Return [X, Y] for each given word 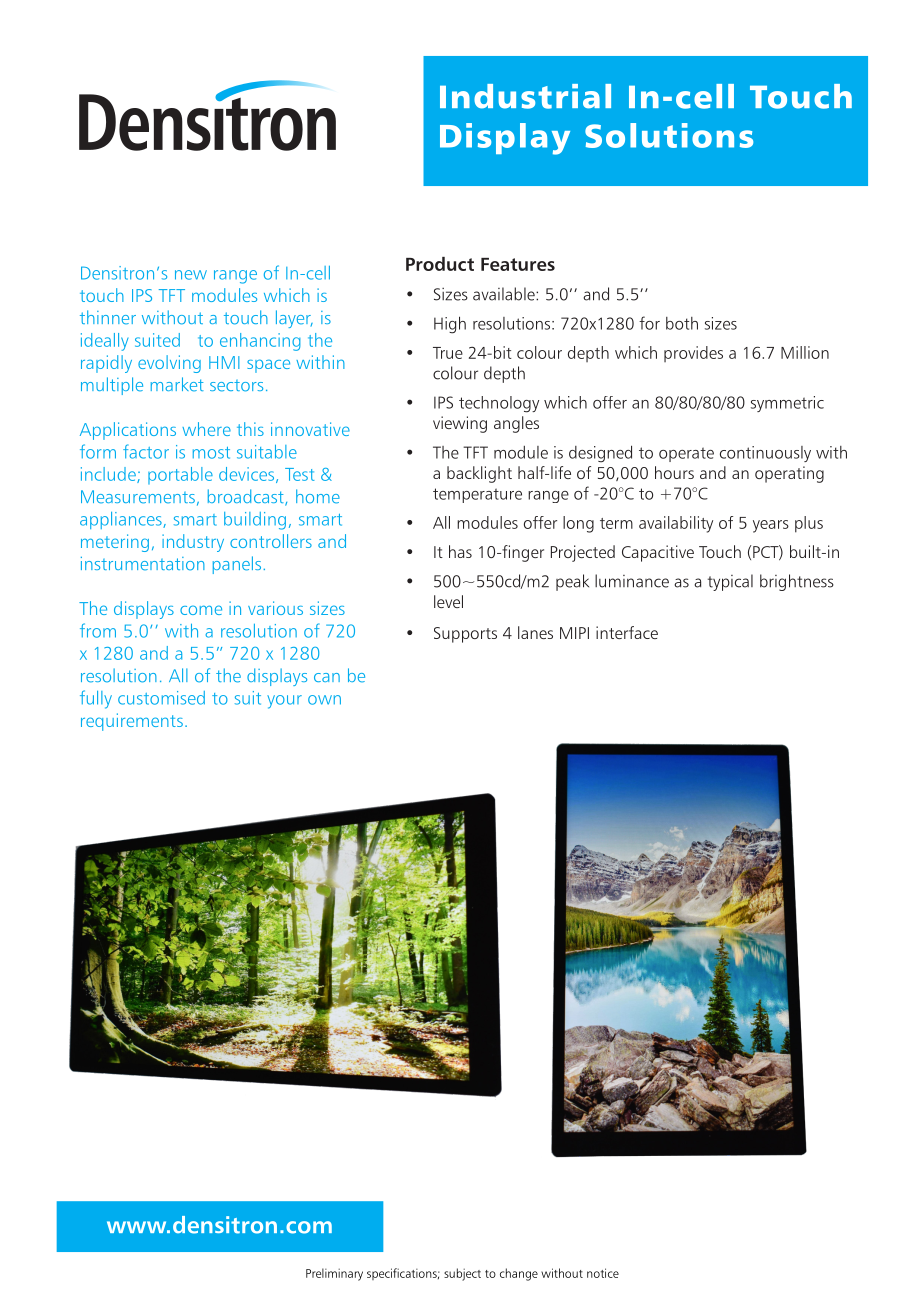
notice [603, 1273]
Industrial [525, 96]
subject [462, 1274]
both [682, 323]
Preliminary [334, 1274]
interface [627, 632]
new [191, 275]
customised [161, 698]
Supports [465, 635]
